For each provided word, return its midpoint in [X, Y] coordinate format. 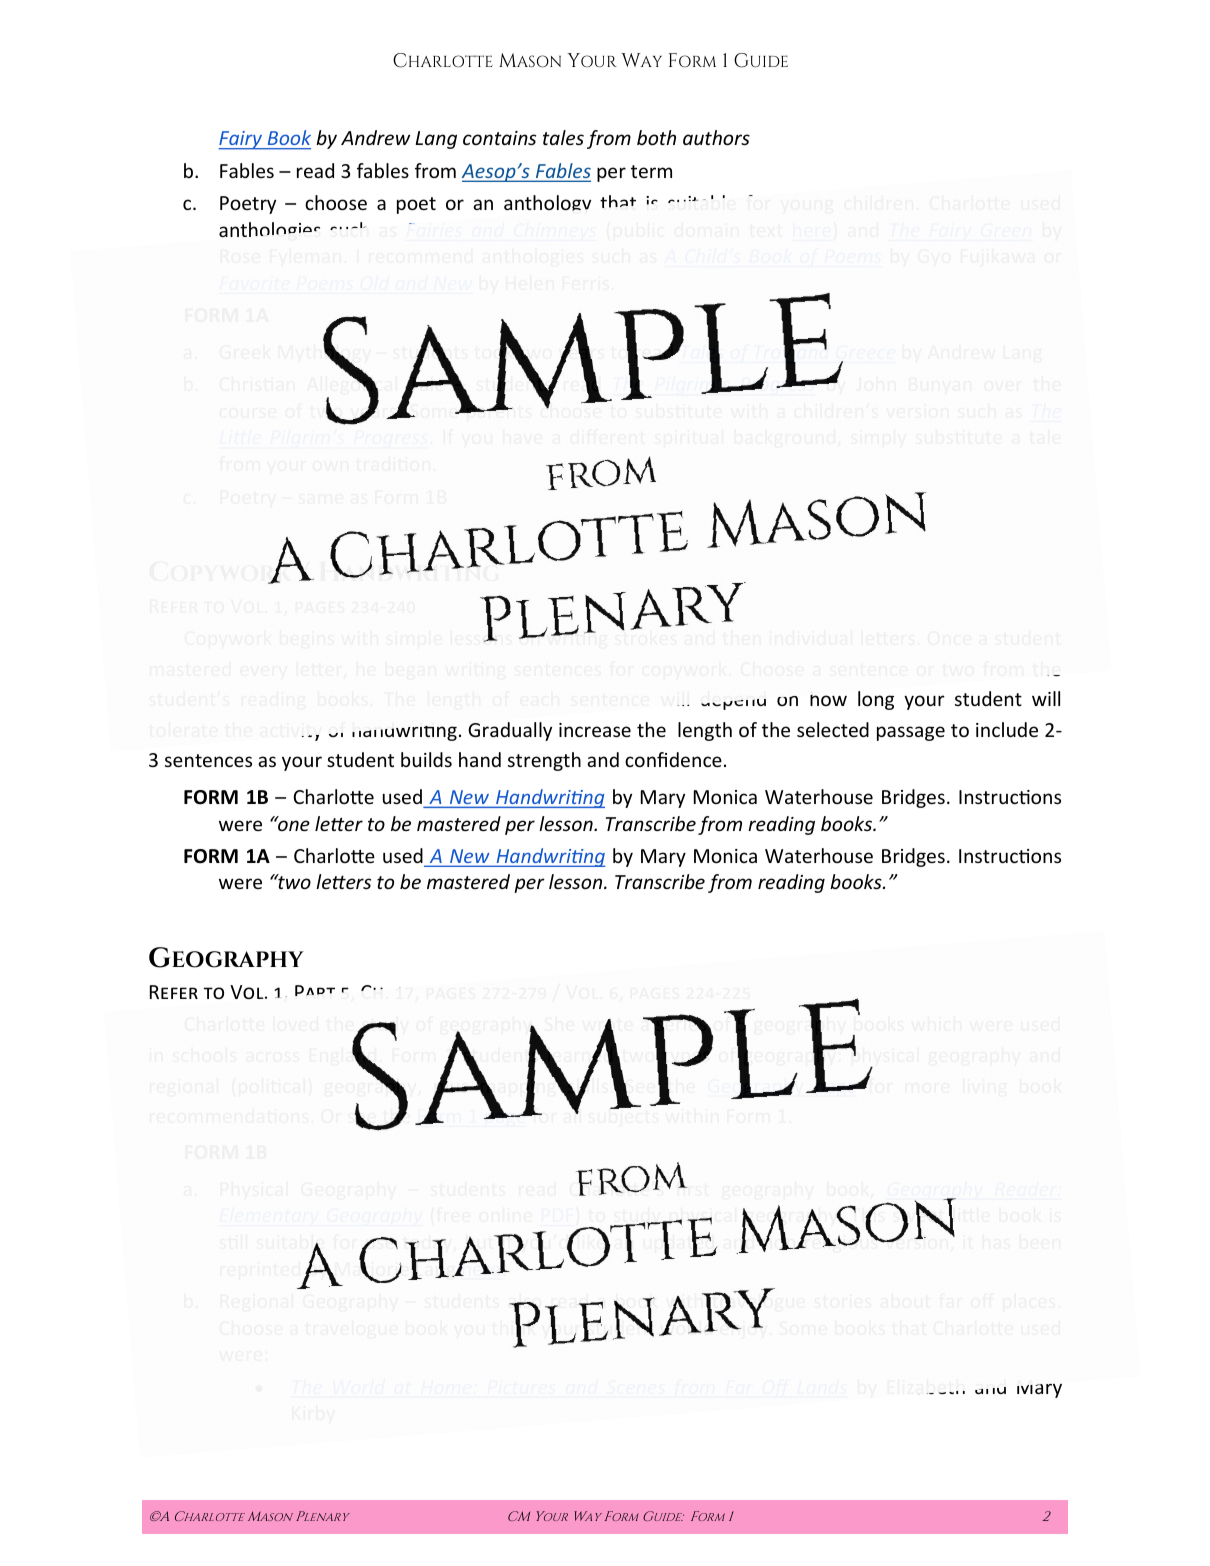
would [687, 1327]
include [1007, 729]
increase [595, 730]
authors [716, 137]
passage [911, 733]
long [876, 700]
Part [315, 990]
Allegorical [353, 386]
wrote [608, 1026]
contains [499, 138]
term [651, 171]
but [480, 1243]
